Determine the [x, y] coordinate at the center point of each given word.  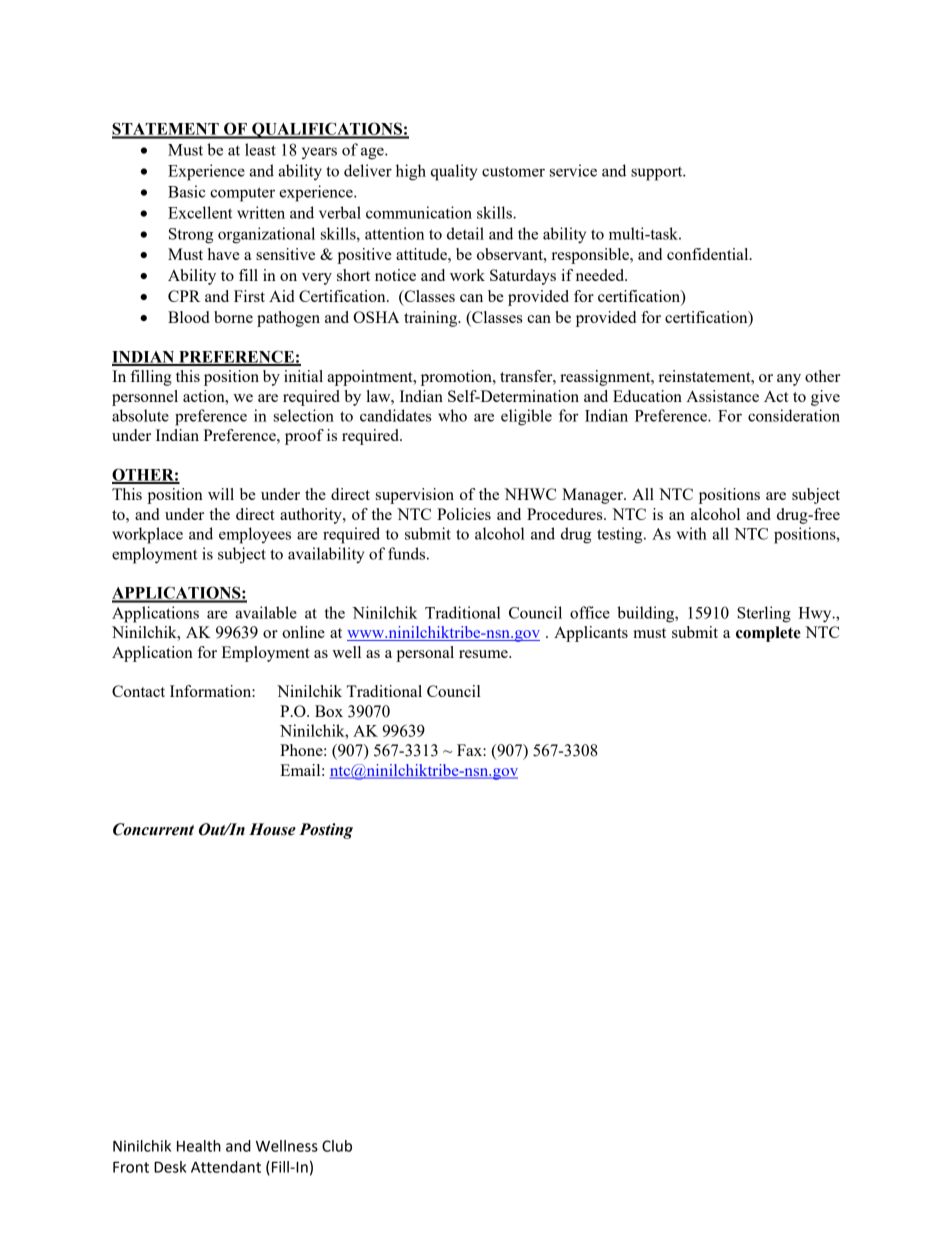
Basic [186, 191]
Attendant [226, 1167]
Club [337, 1146]
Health [199, 1146]
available [266, 612]
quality [454, 172]
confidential [709, 254]
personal [425, 654]
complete [768, 634]
